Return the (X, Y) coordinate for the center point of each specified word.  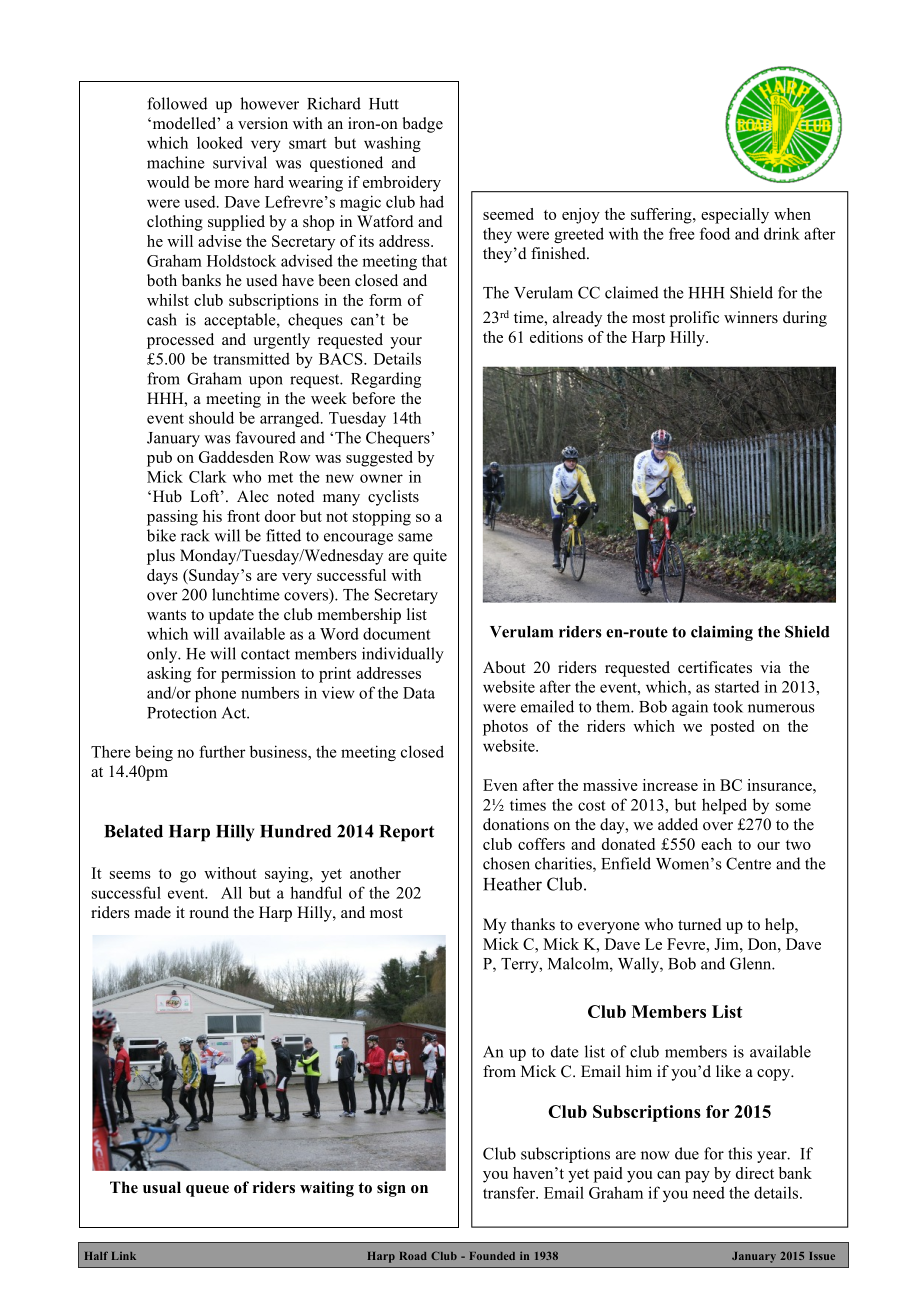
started (737, 686)
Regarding (386, 380)
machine (175, 162)
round (209, 912)
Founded (492, 1256)
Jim (727, 944)
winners (751, 317)
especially (735, 216)
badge (422, 125)
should (211, 417)
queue (207, 1191)
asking (169, 675)
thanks (533, 924)
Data (419, 693)
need (709, 1192)
